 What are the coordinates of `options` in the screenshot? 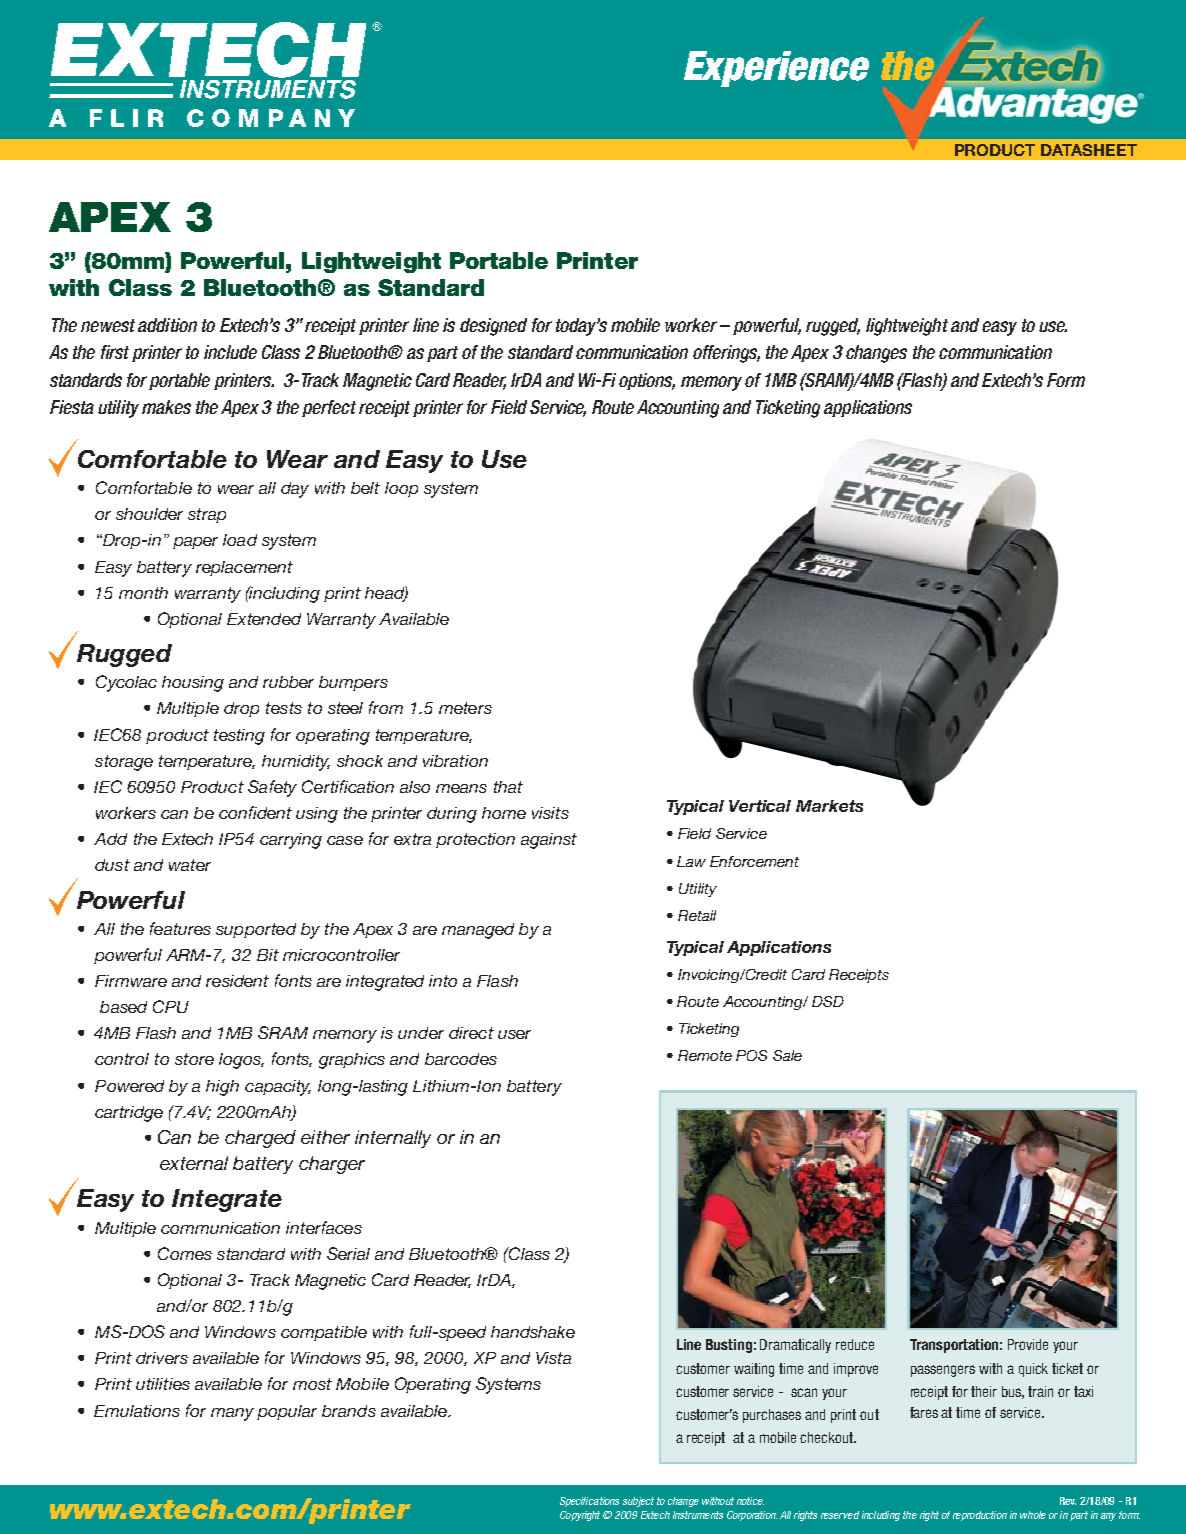 It's located at (647, 381).
